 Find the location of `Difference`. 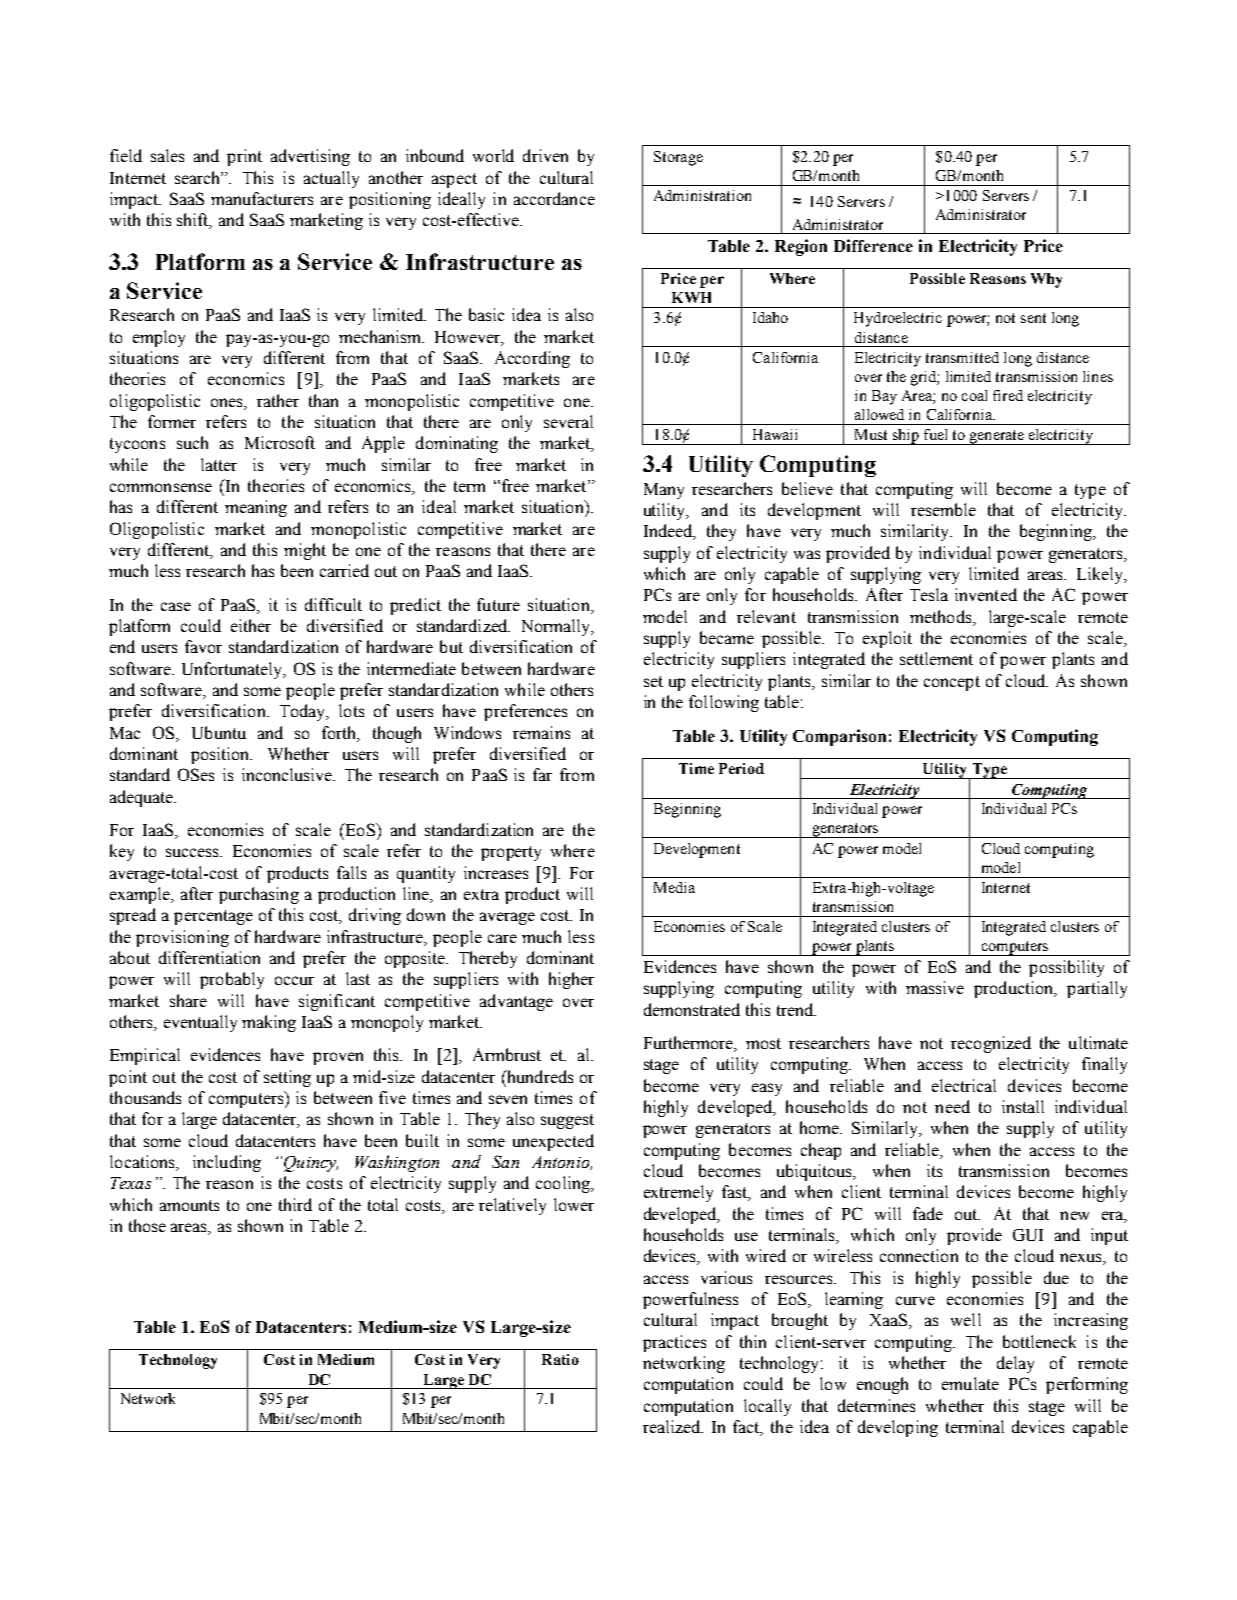

Difference is located at coordinates (873, 245).
